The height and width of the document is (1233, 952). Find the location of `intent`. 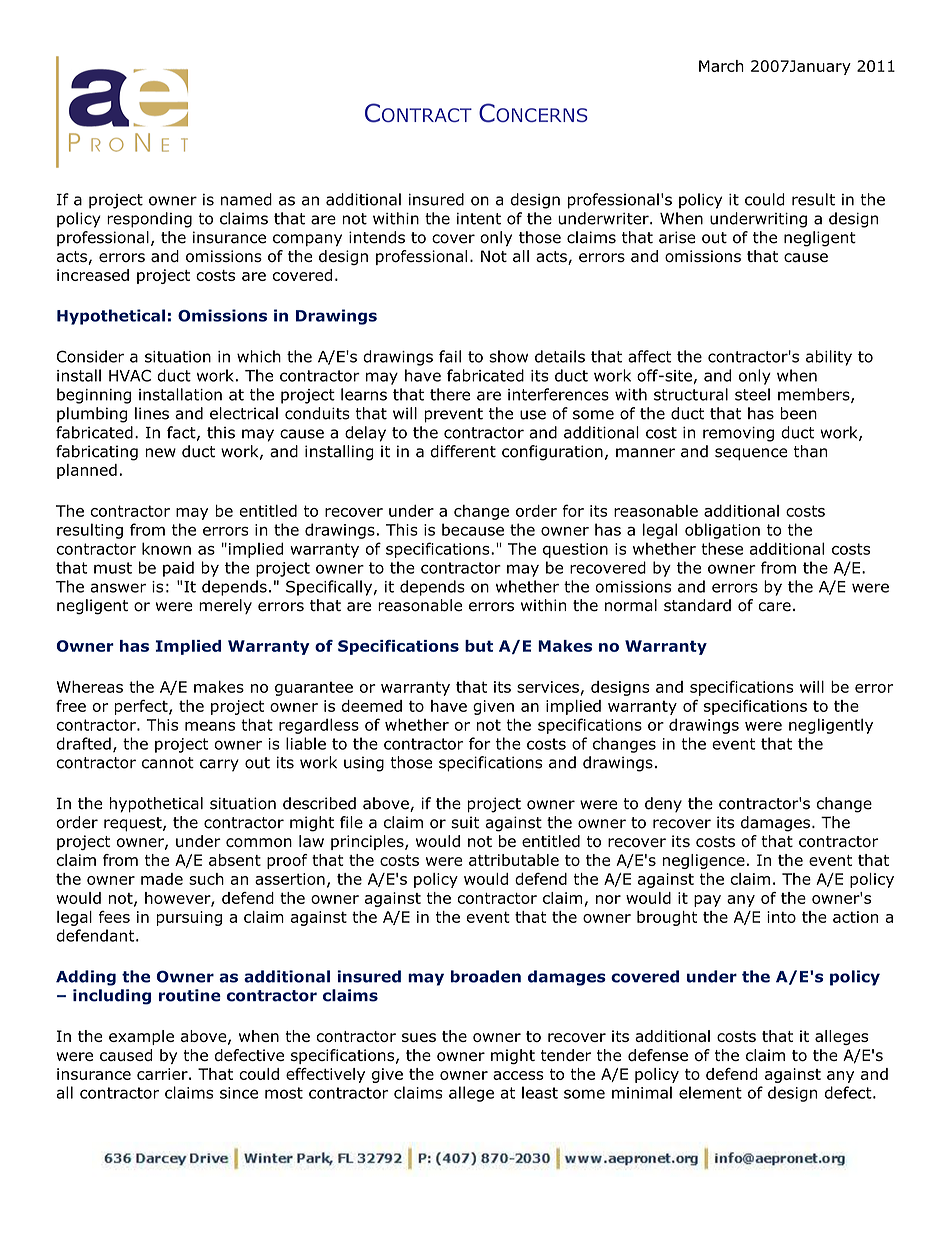

intent is located at coordinates (479, 219).
